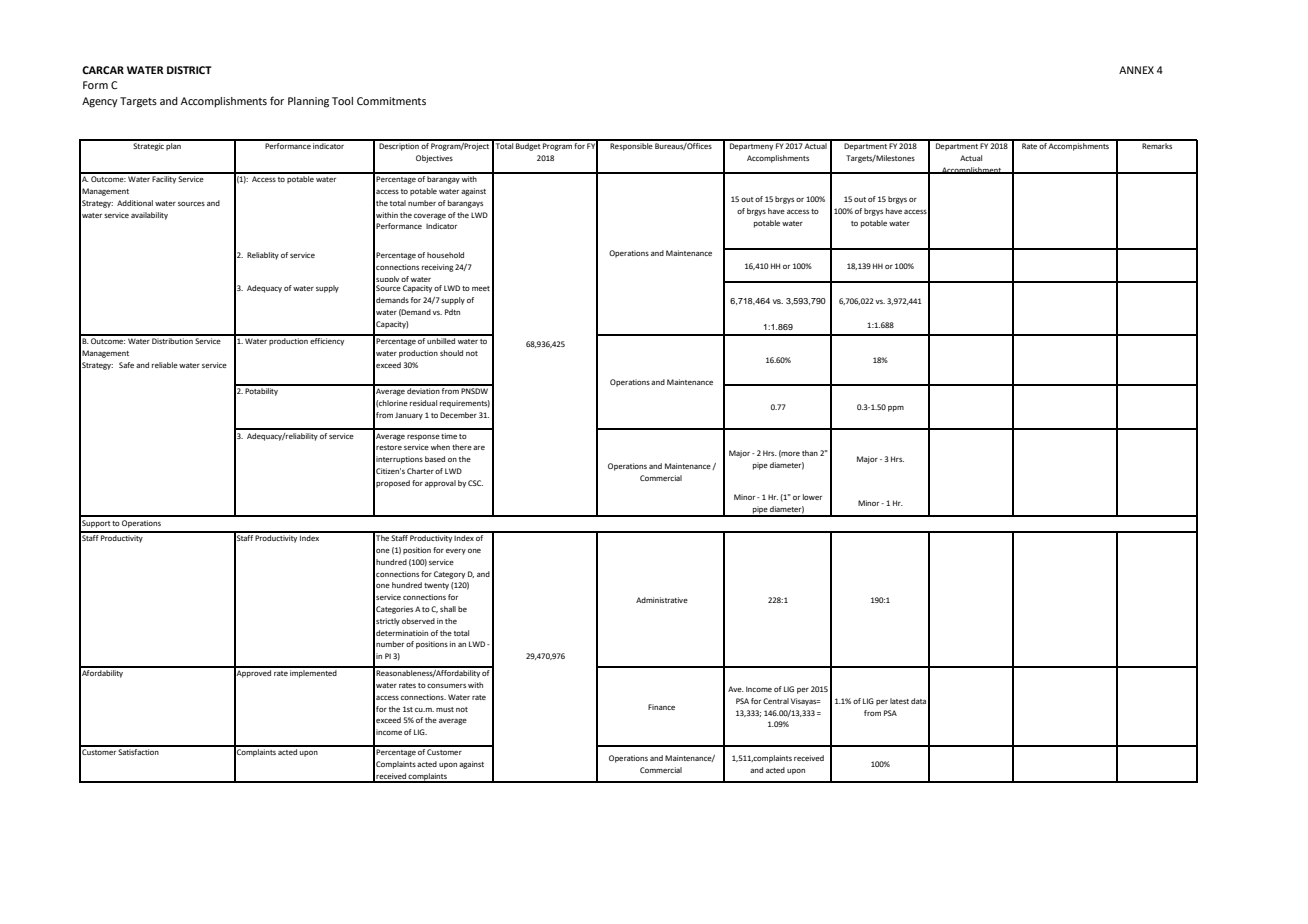 Image resolution: width=1308 pixels, height=924 pixels. Describe the element at coordinates (458, 415) in the screenshot. I see `December` at that location.
